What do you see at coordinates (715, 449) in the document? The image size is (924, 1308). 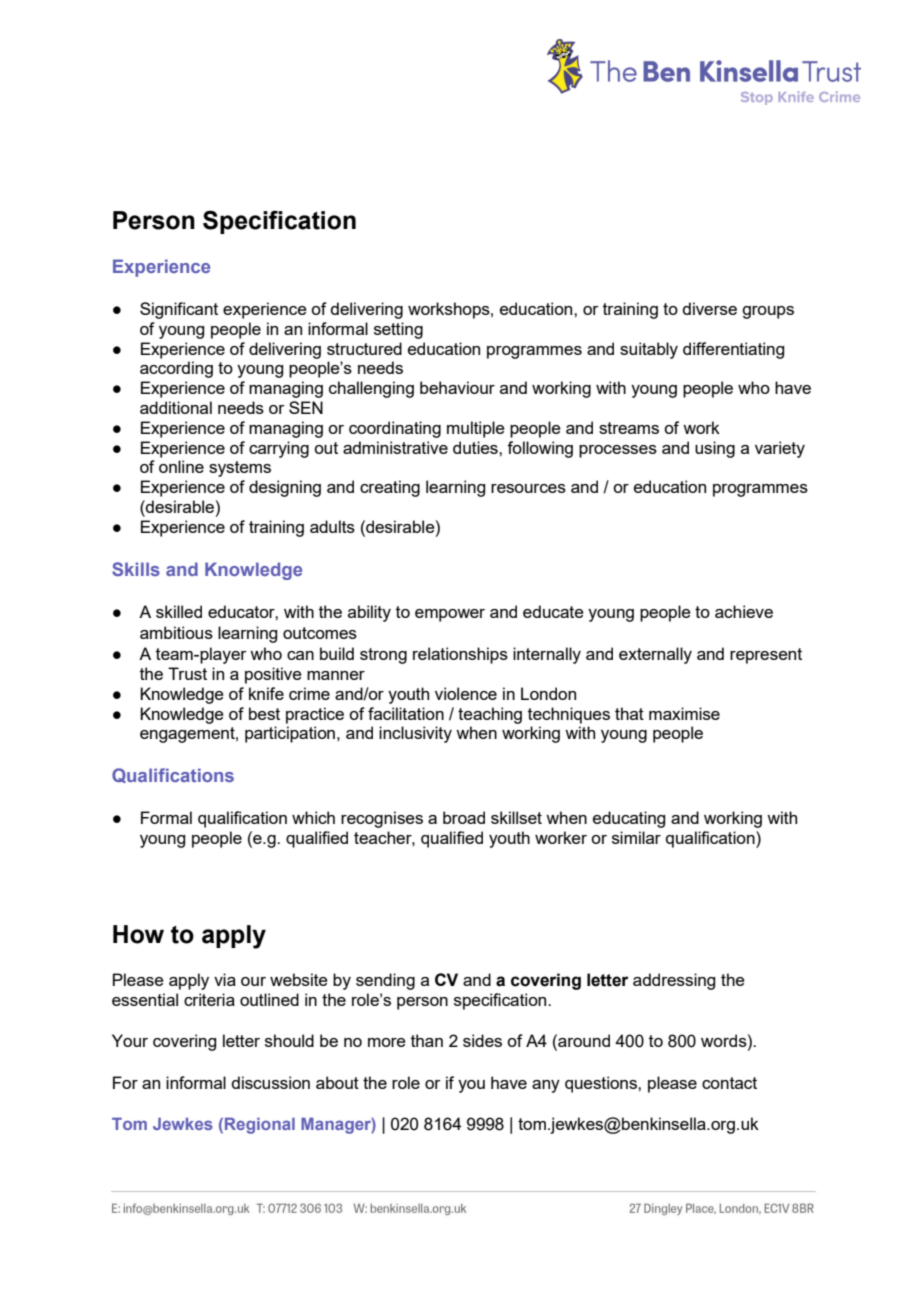 I see `using` at bounding box center [715, 449].
